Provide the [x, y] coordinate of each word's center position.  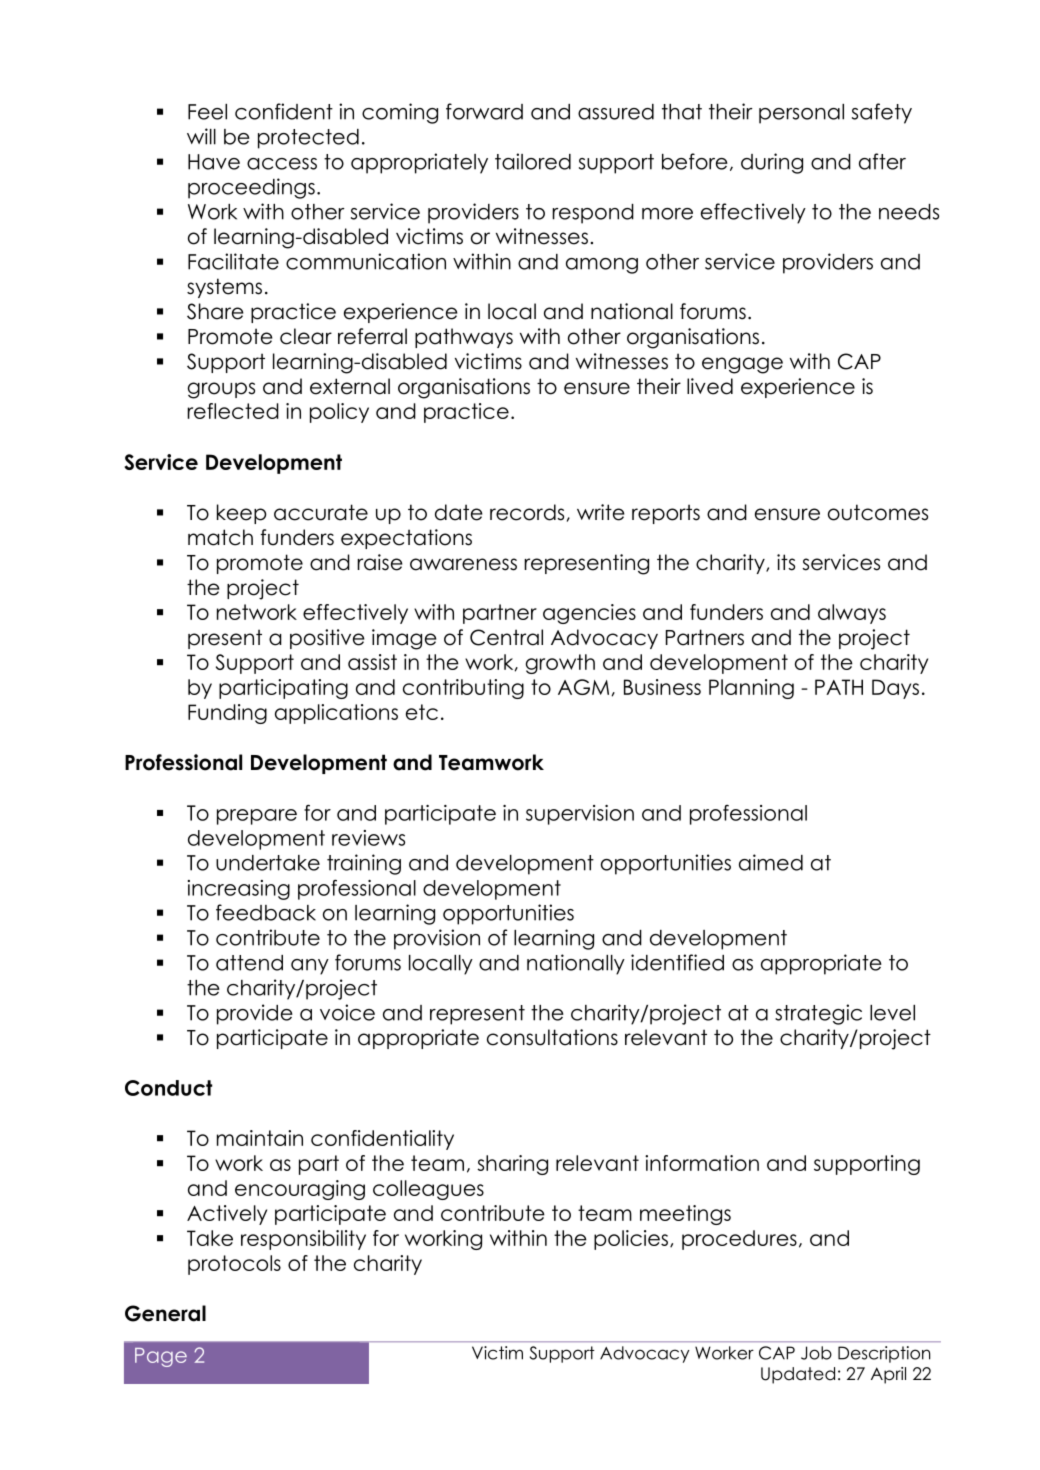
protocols [234, 1265]
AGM [585, 687]
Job [816, 1353]
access [282, 164]
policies [631, 1240]
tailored [533, 161]
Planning [751, 689]
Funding [227, 714]
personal [801, 114]
